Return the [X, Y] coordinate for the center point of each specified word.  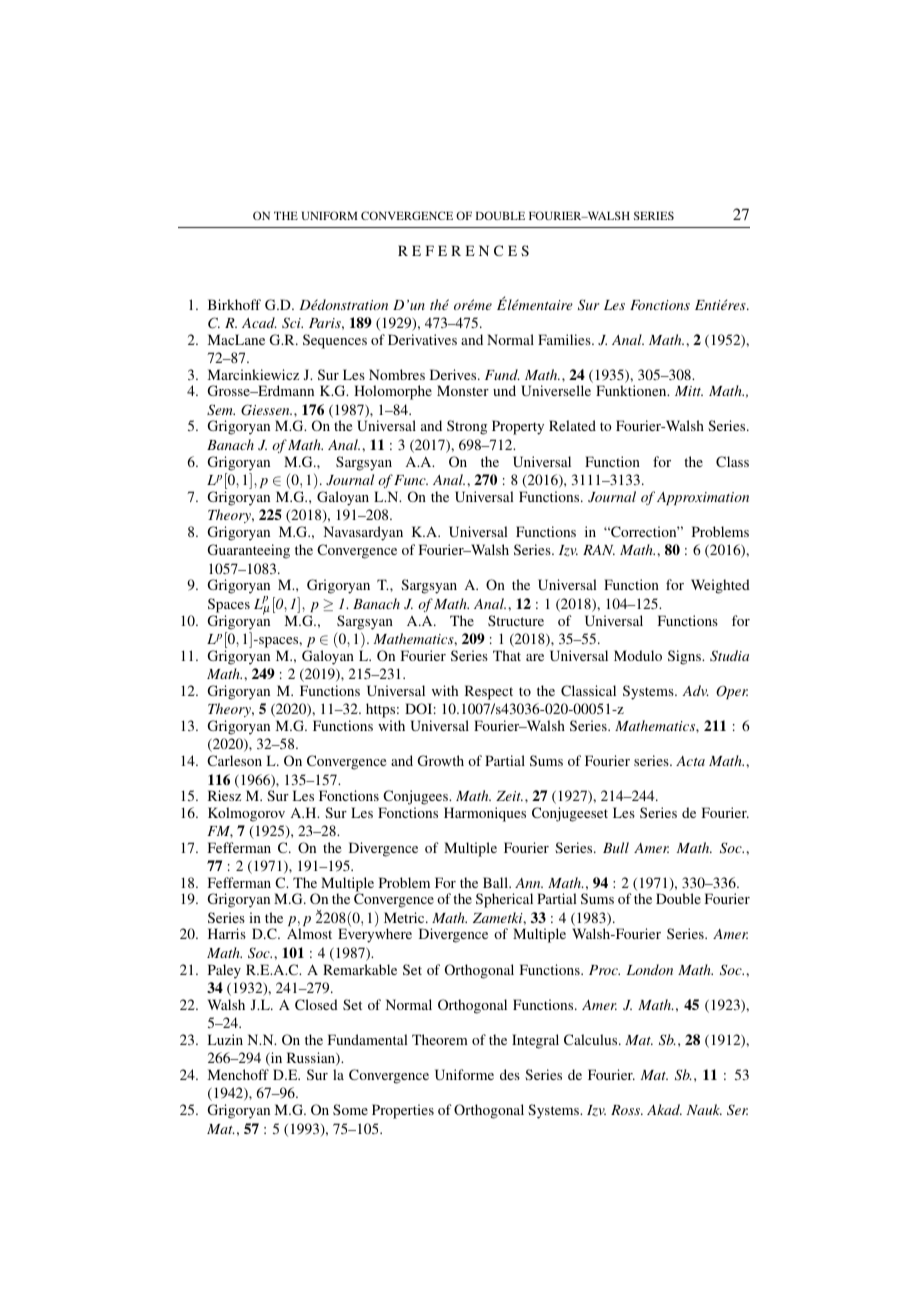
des [510, 1074]
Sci [292, 323]
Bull [616, 847]
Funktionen [632, 390]
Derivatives [422, 339]
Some [350, 1109]
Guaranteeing [249, 551]
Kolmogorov [246, 814]
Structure [516, 620]
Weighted [720, 586]
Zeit [509, 796]
